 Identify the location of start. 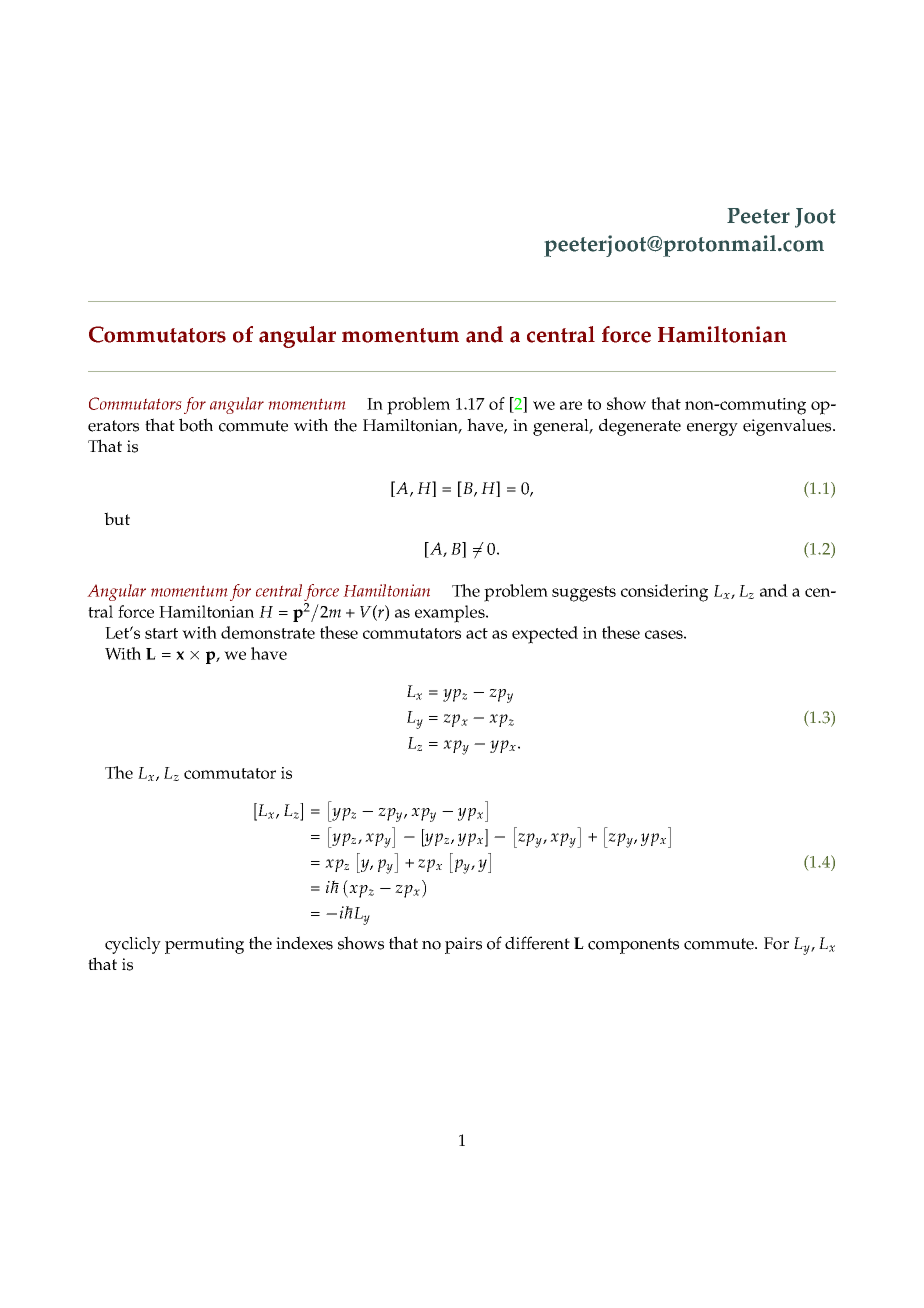
(161, 633).
